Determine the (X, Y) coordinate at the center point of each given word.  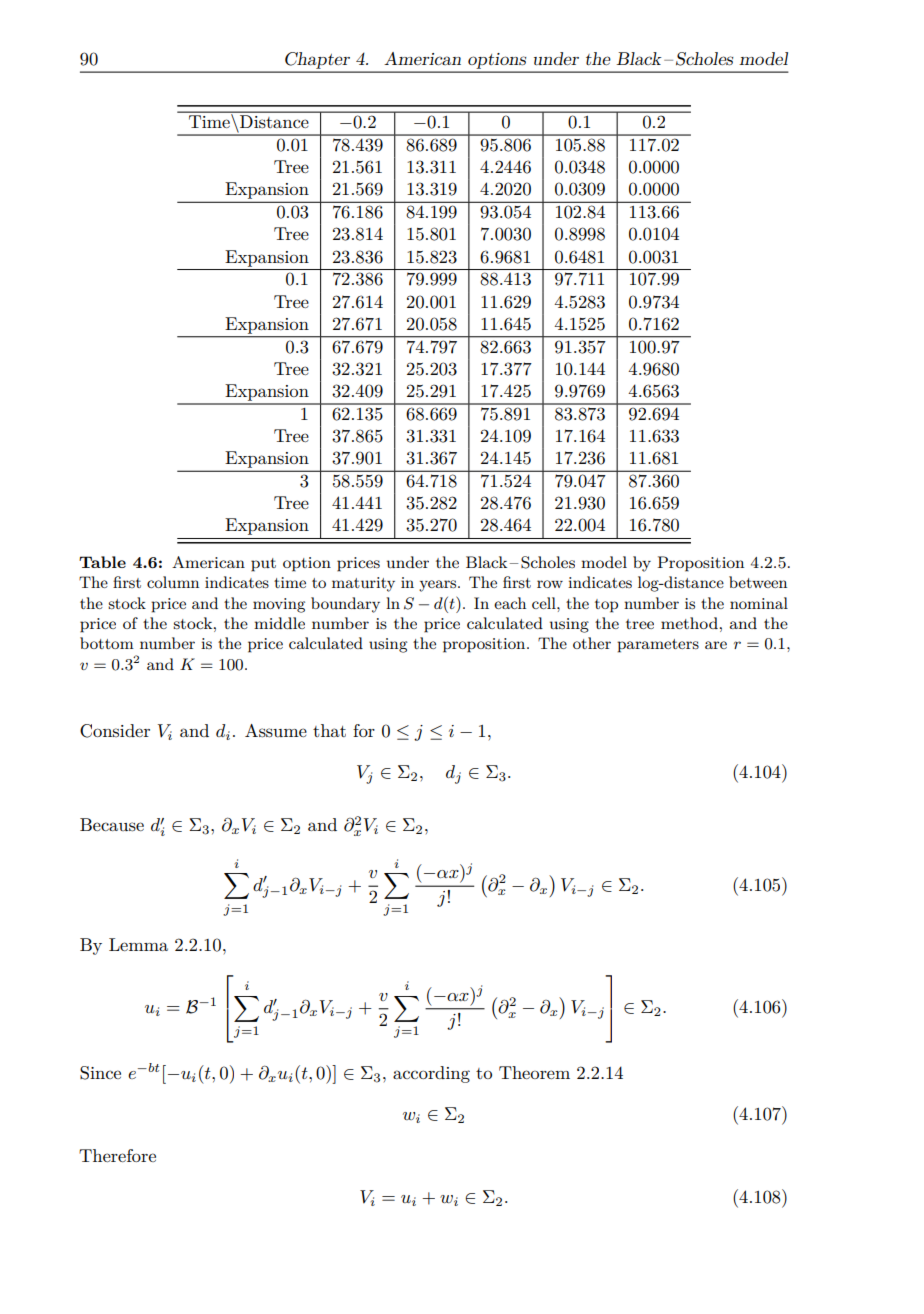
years (439, 586)
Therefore (117, 1155)
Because (112, 825)
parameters (658, 646)
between (758, 582)
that (329, 730)
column (173, 582)
